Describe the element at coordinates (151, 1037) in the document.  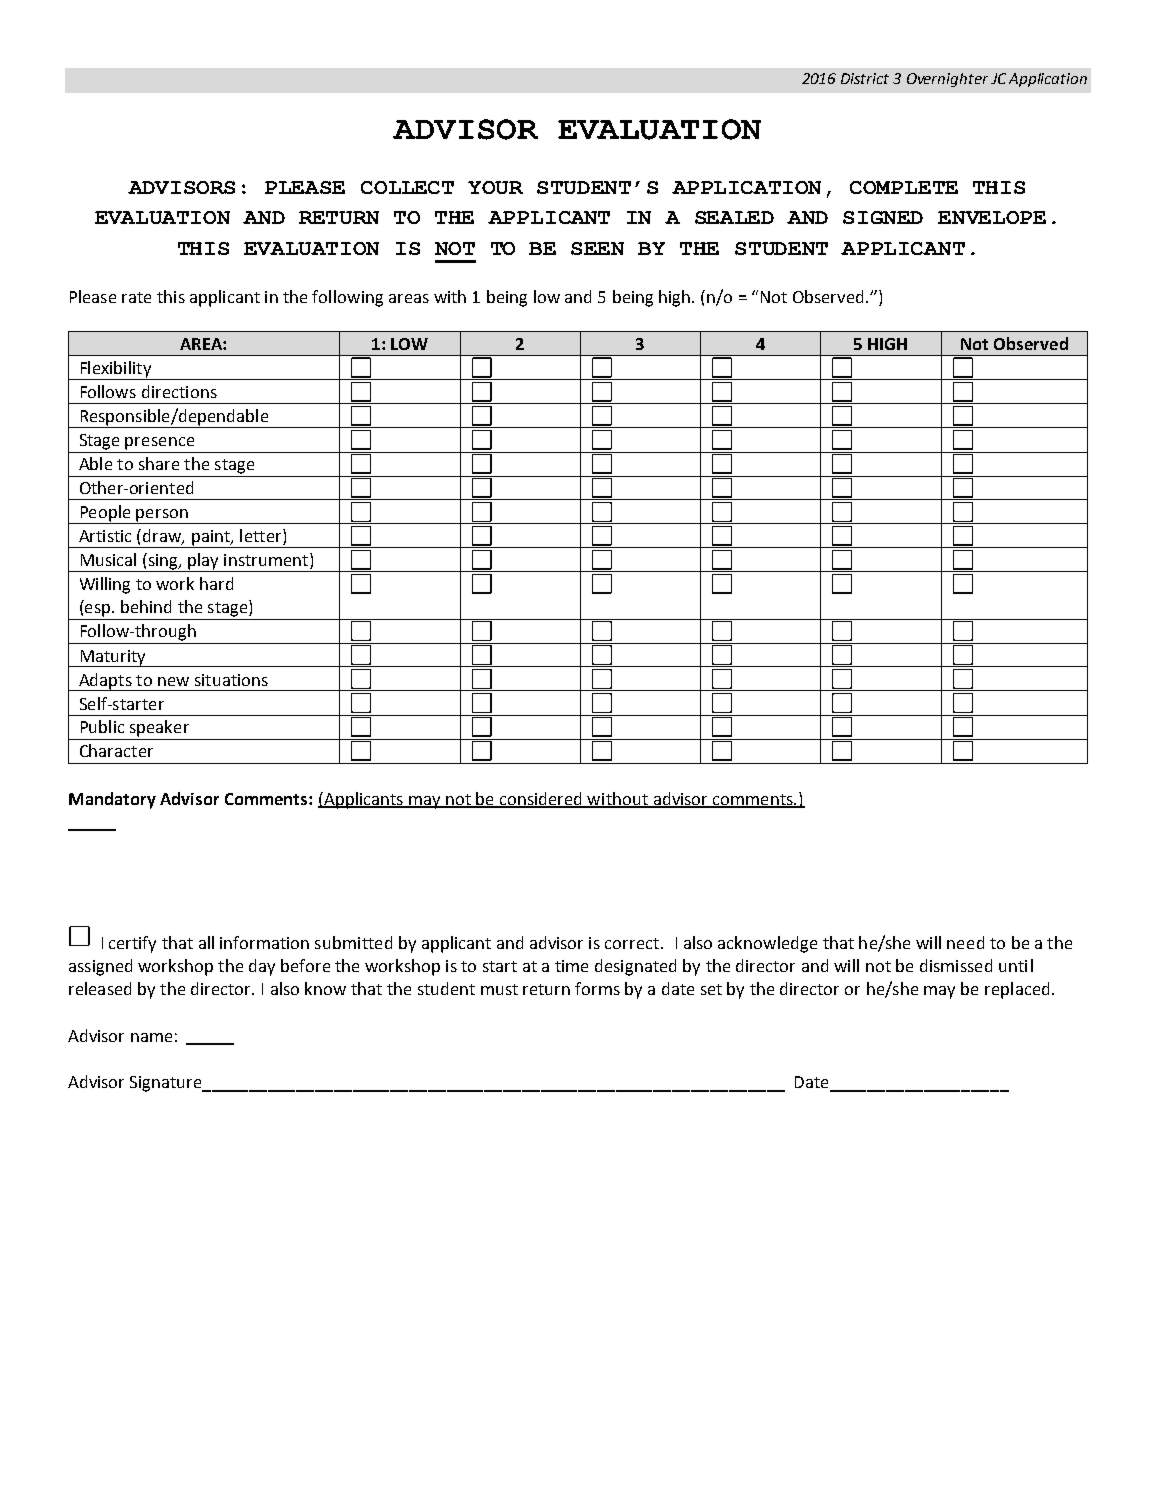
I see `name` at that location.
